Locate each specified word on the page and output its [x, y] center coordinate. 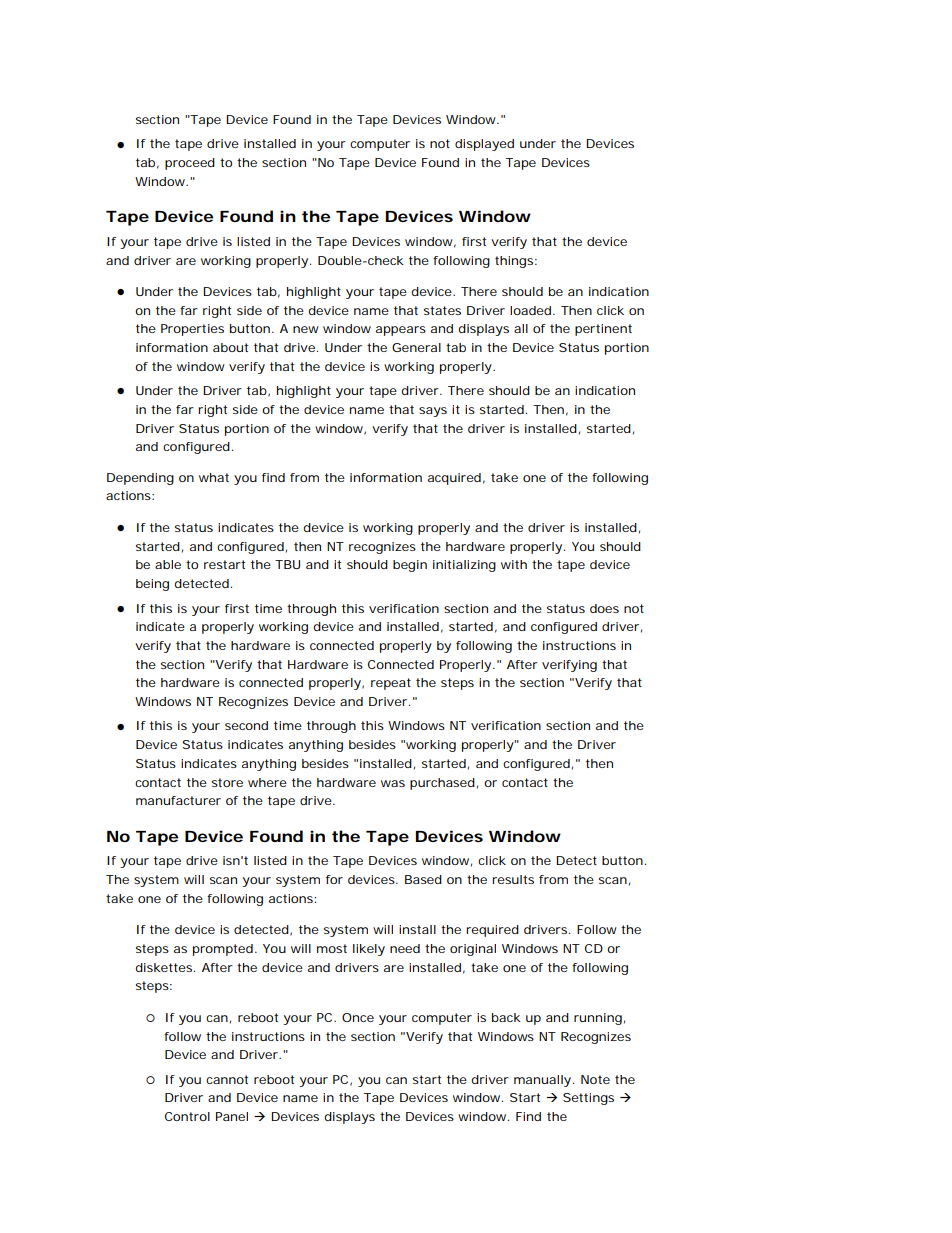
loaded [530, 310]
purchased [442, 784]
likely [369, 950]
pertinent [603, 330]
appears [401, 331]
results [513, 879]
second [246, 725]
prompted [223, 950]
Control [187, 1116]
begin [410, 566]
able [168, 564]
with [514, 564]
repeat [391, 684]
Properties [192, 330]
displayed [484, 145]
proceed [190, 164]
